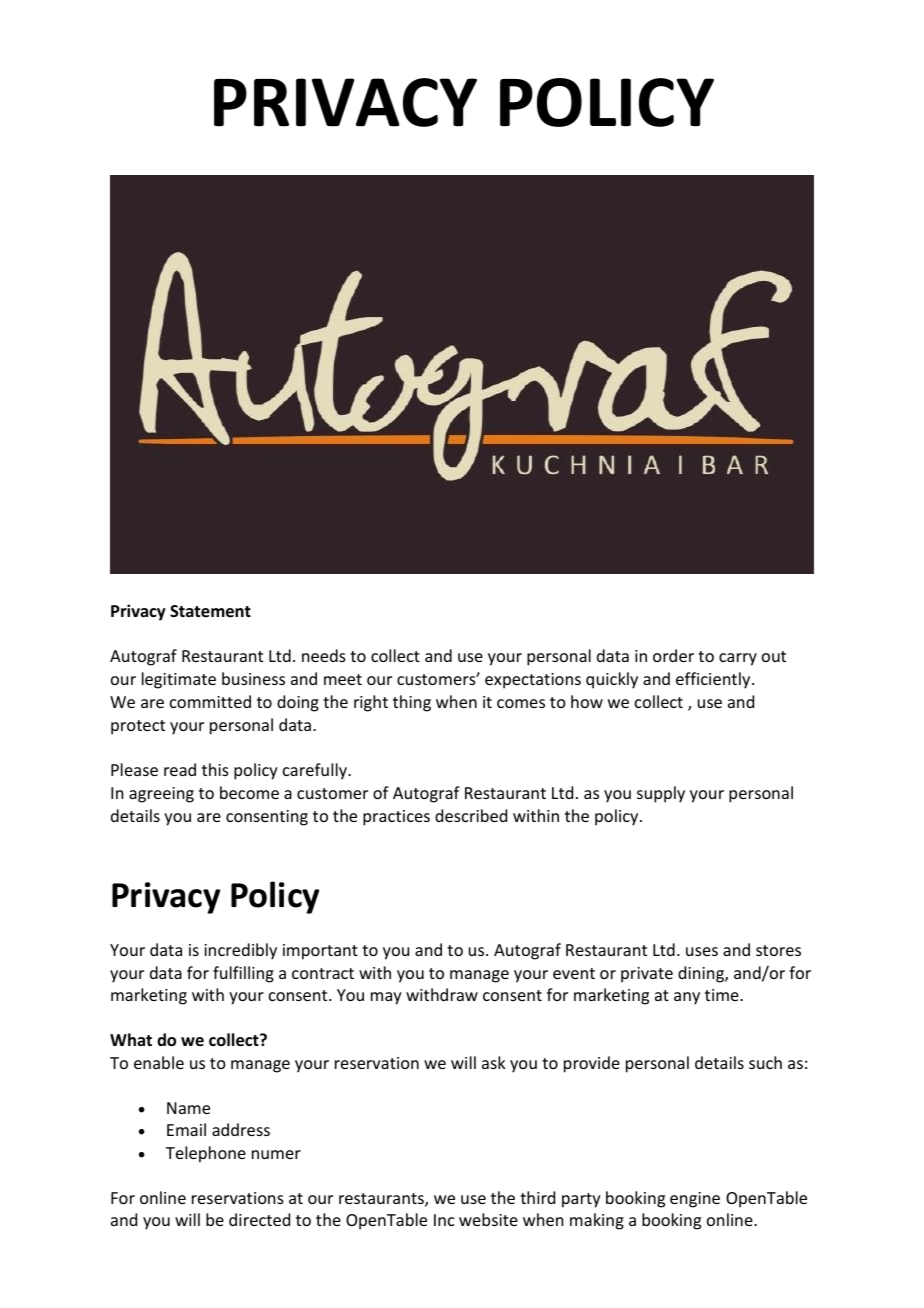  Describe the element at coordinates (533, 681) in the screenshot. I see `expectations` at that location.
